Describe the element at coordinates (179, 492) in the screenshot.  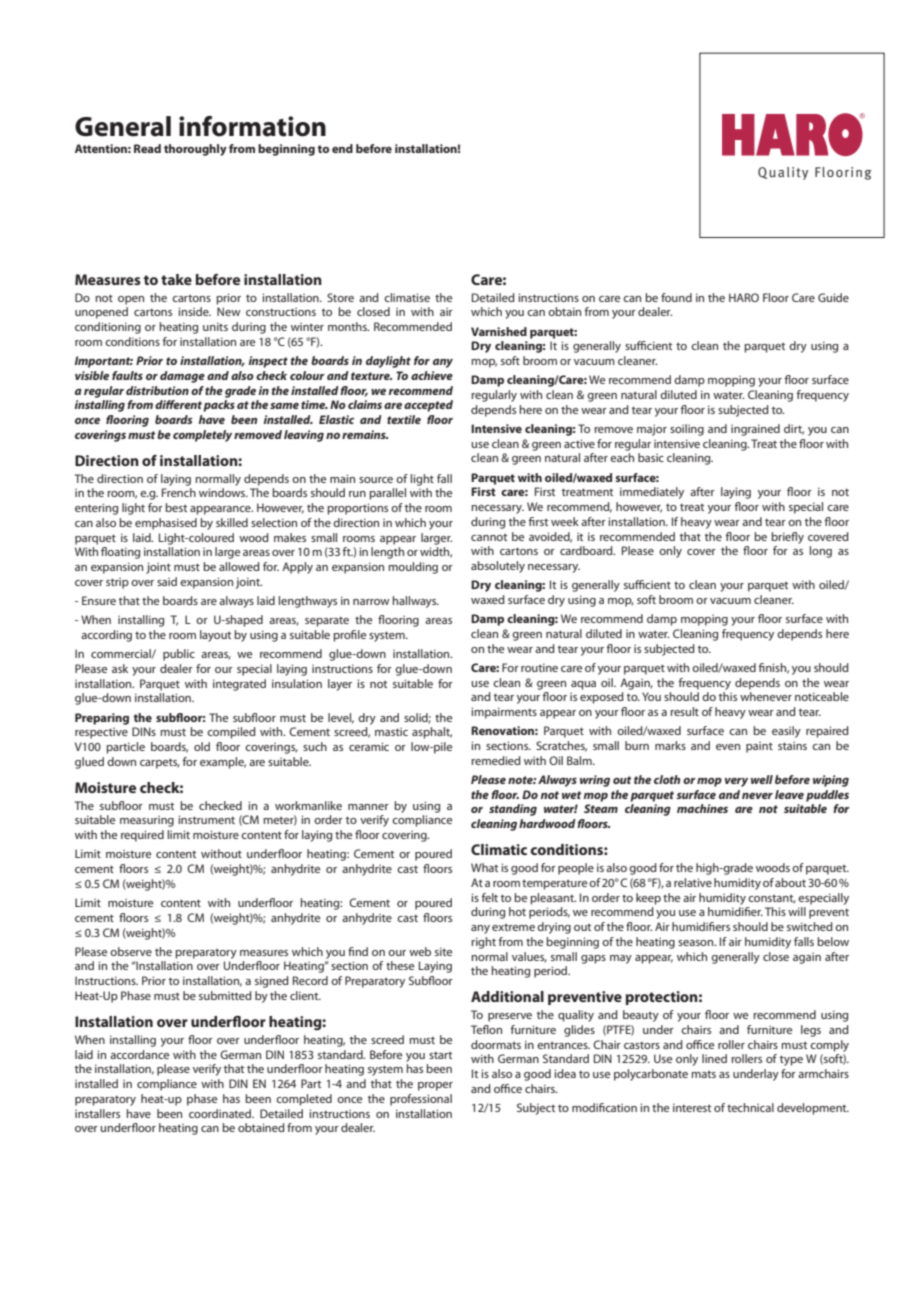
I see `French` at that location.
